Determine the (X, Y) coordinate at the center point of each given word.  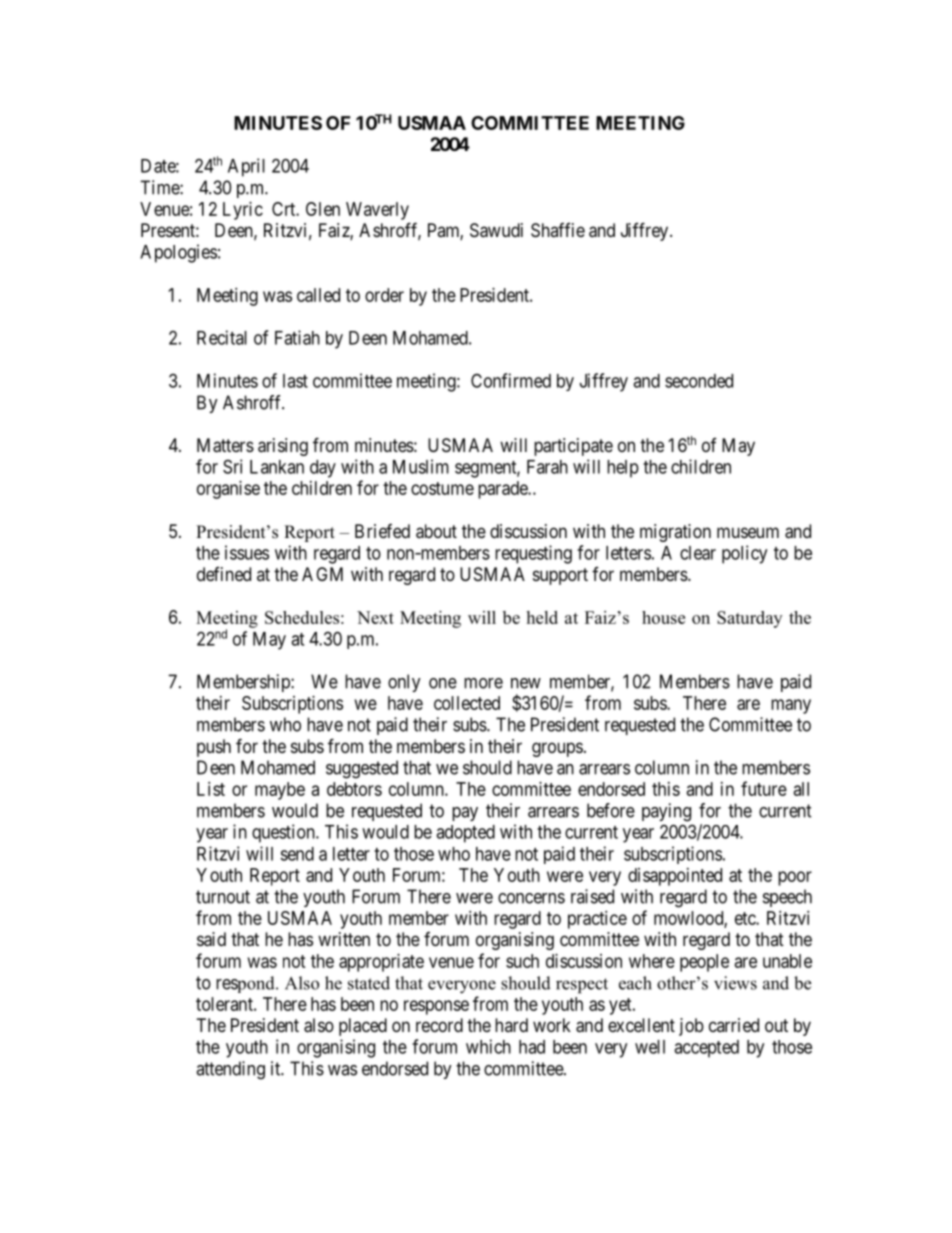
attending (230, 1070)
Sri (232, 466)
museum (748, 532)
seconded (699, 381)
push (214, 748)
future (764, 788)
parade (503, 490)
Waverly (377, 211)
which (488, 1046)
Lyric (243, 211)
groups (557, 749)
